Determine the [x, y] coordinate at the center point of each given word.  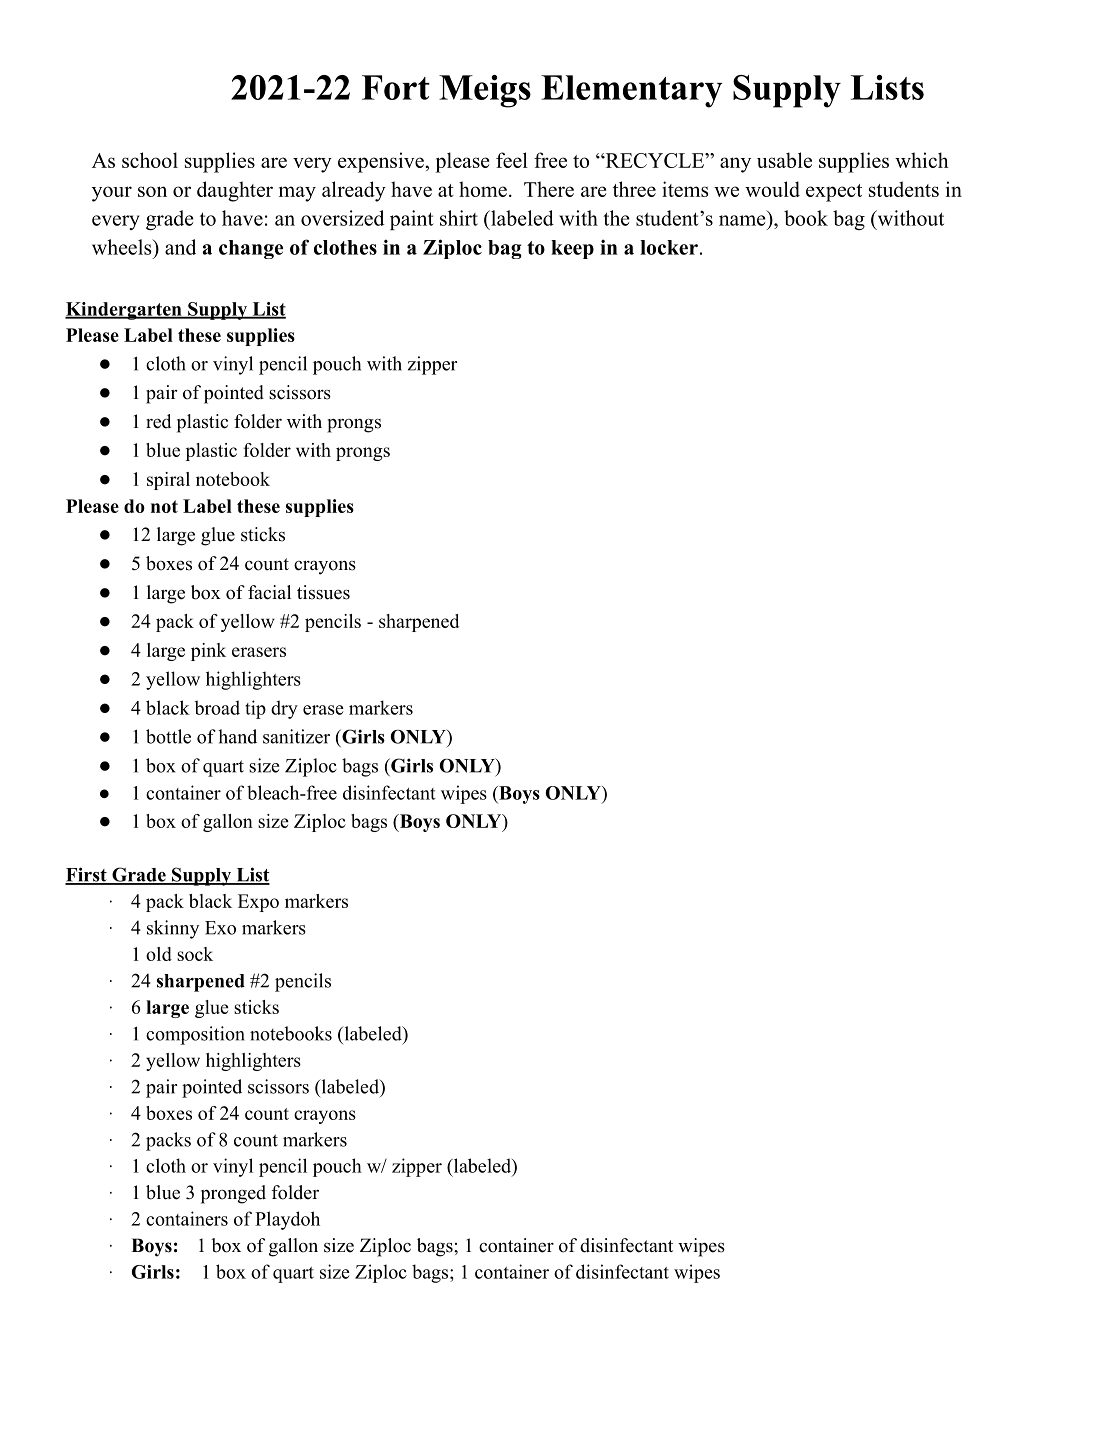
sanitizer [296, 736]
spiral [168, 481]
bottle [168, 736]
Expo [258, 903]
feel [512, 160]
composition [195, 1035]
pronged [233, 1194]
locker [669, 247]
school [150, 160]
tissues [323, 592]
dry [284, 709]
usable [784, 160]
